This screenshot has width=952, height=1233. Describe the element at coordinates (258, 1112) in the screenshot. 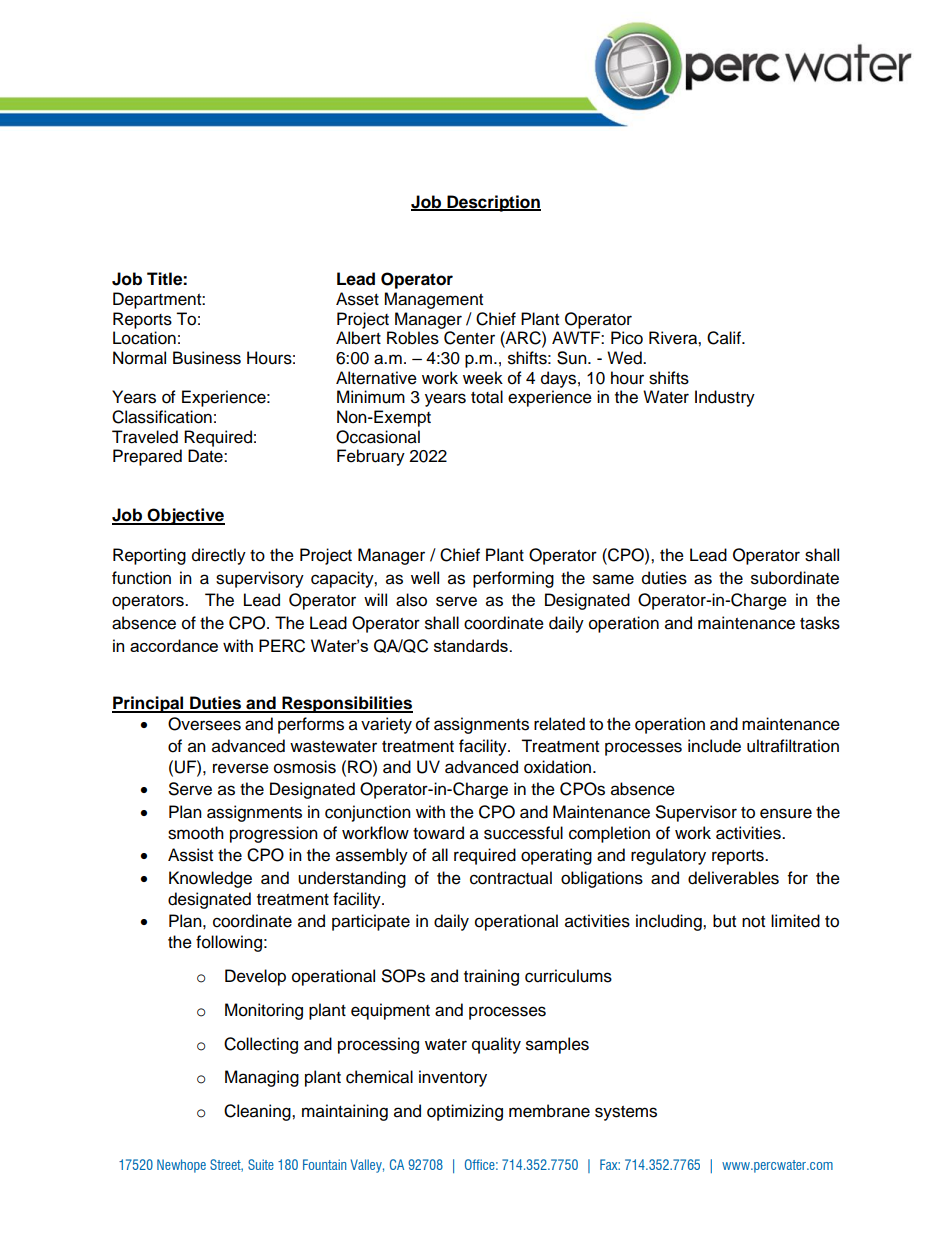

I see `Cleaning` at that location.
